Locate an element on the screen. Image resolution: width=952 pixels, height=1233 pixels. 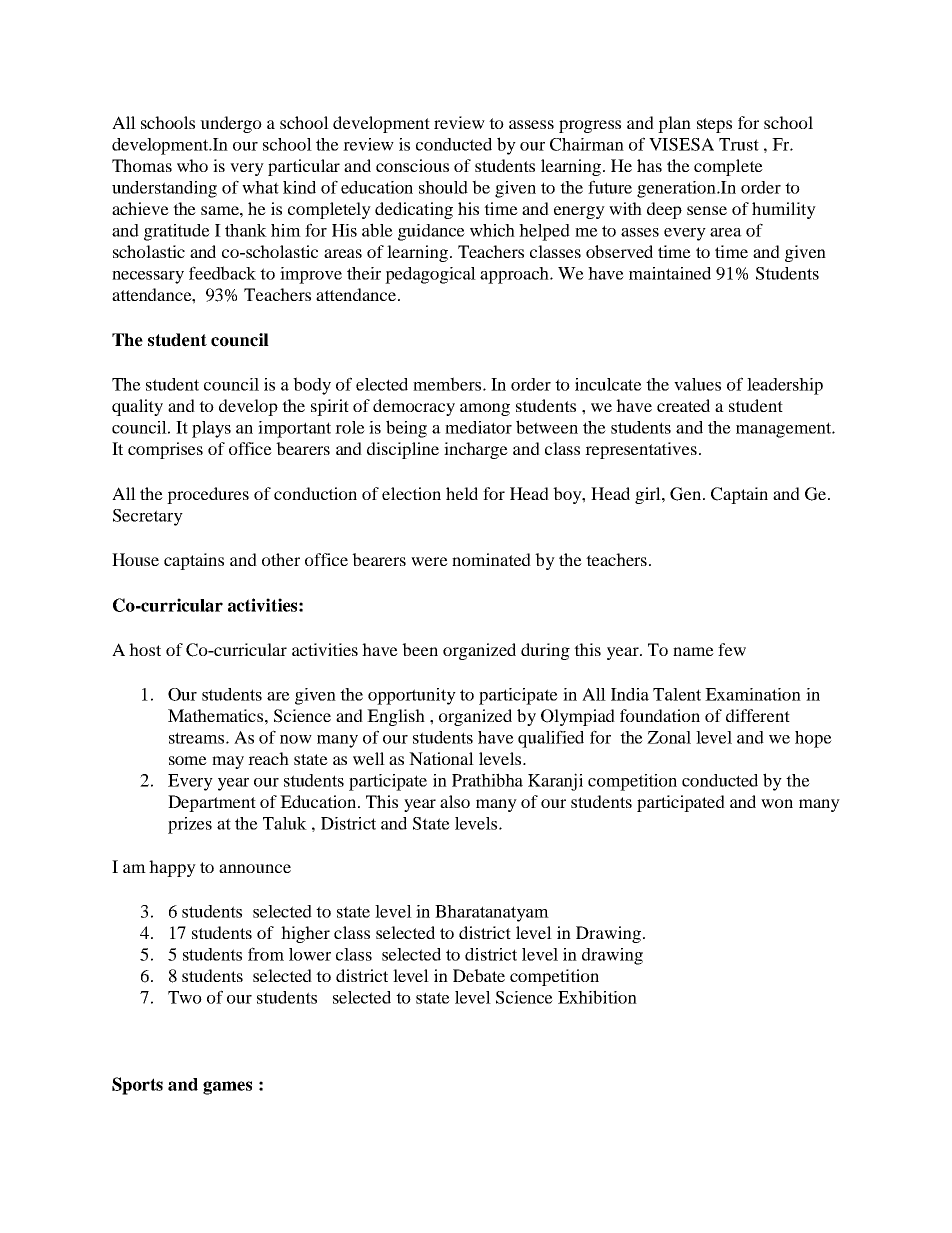
should is located at coordinates (443, 187).
